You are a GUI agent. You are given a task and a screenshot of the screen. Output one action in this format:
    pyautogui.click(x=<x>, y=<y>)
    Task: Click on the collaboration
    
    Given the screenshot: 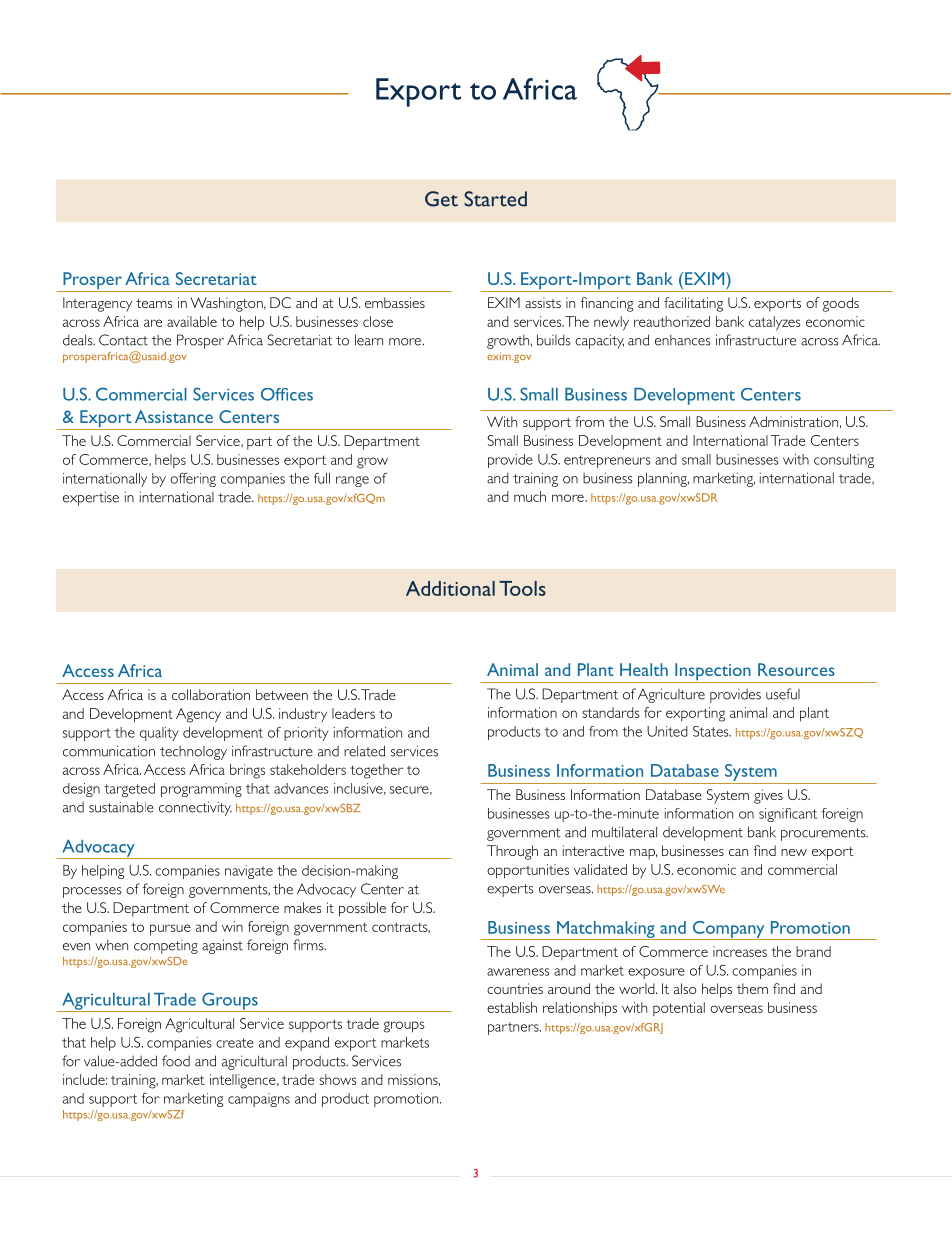 What is the action you would take?
    pyautogui.click(x=211, y=694)
